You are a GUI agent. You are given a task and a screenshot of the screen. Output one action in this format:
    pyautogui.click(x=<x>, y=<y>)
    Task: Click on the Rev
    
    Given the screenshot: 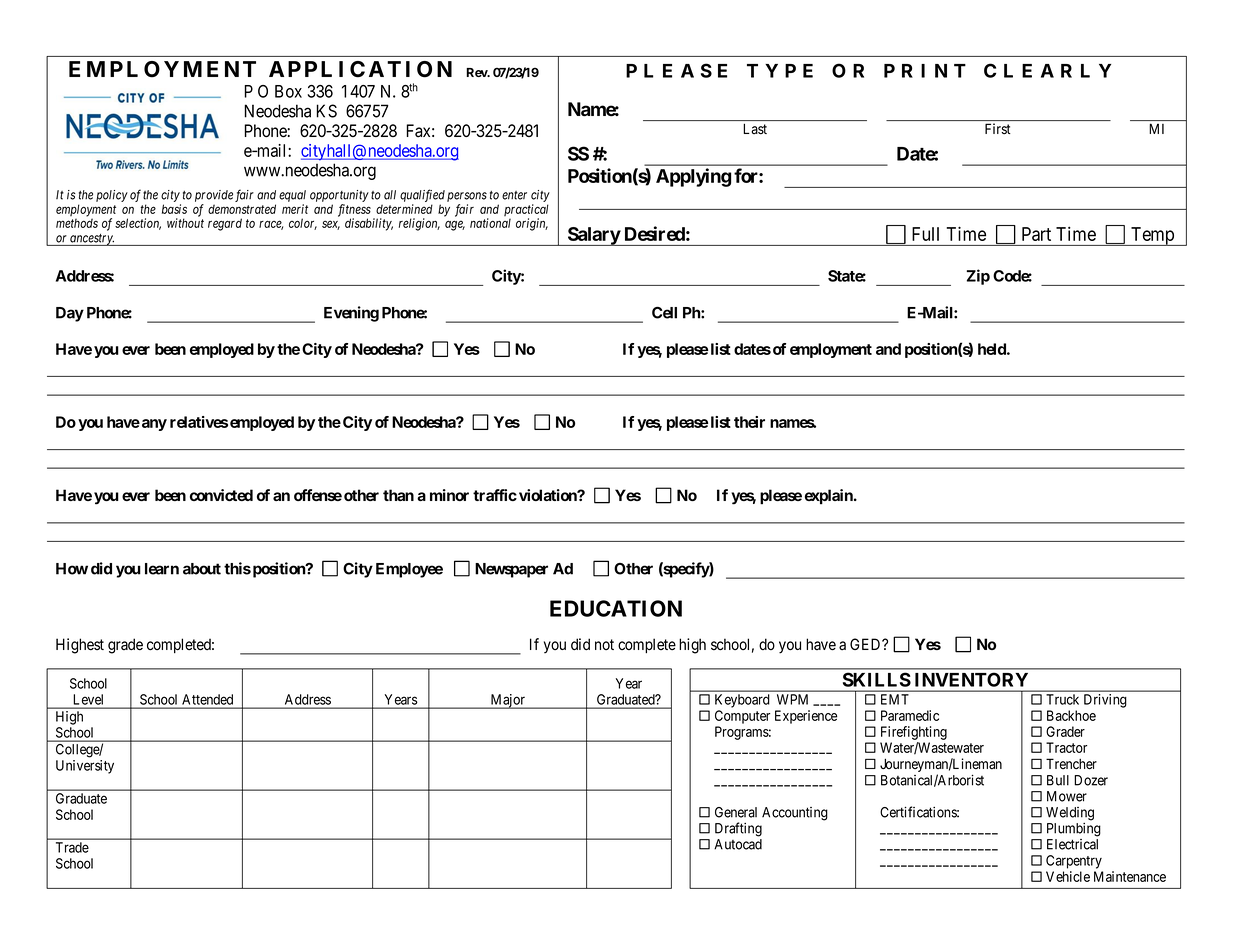 What is the action you would take?
    pyautogui.click(x=477, y=72)
